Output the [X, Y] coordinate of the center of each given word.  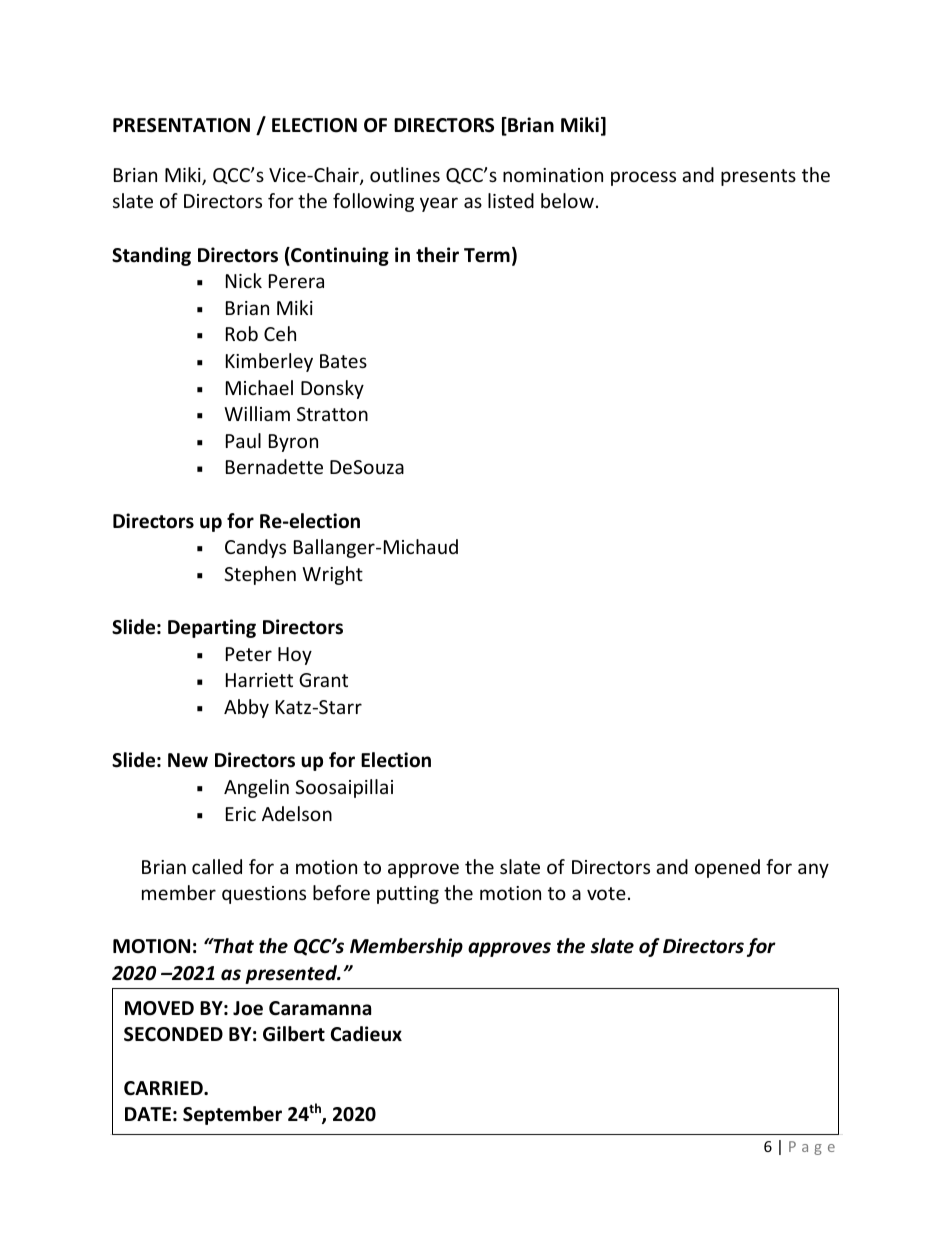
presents [758, 177]
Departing [212, 628]
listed [511, 200]
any [813, 870]
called [217, 866]
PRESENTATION [181, 125]
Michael [259, 387]
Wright [332, 575]
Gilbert [294, 1034]
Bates [343, 361]
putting [408, 895]
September [232, 1115]
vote [606, 893]
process [643, 178]
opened [727, 868]
